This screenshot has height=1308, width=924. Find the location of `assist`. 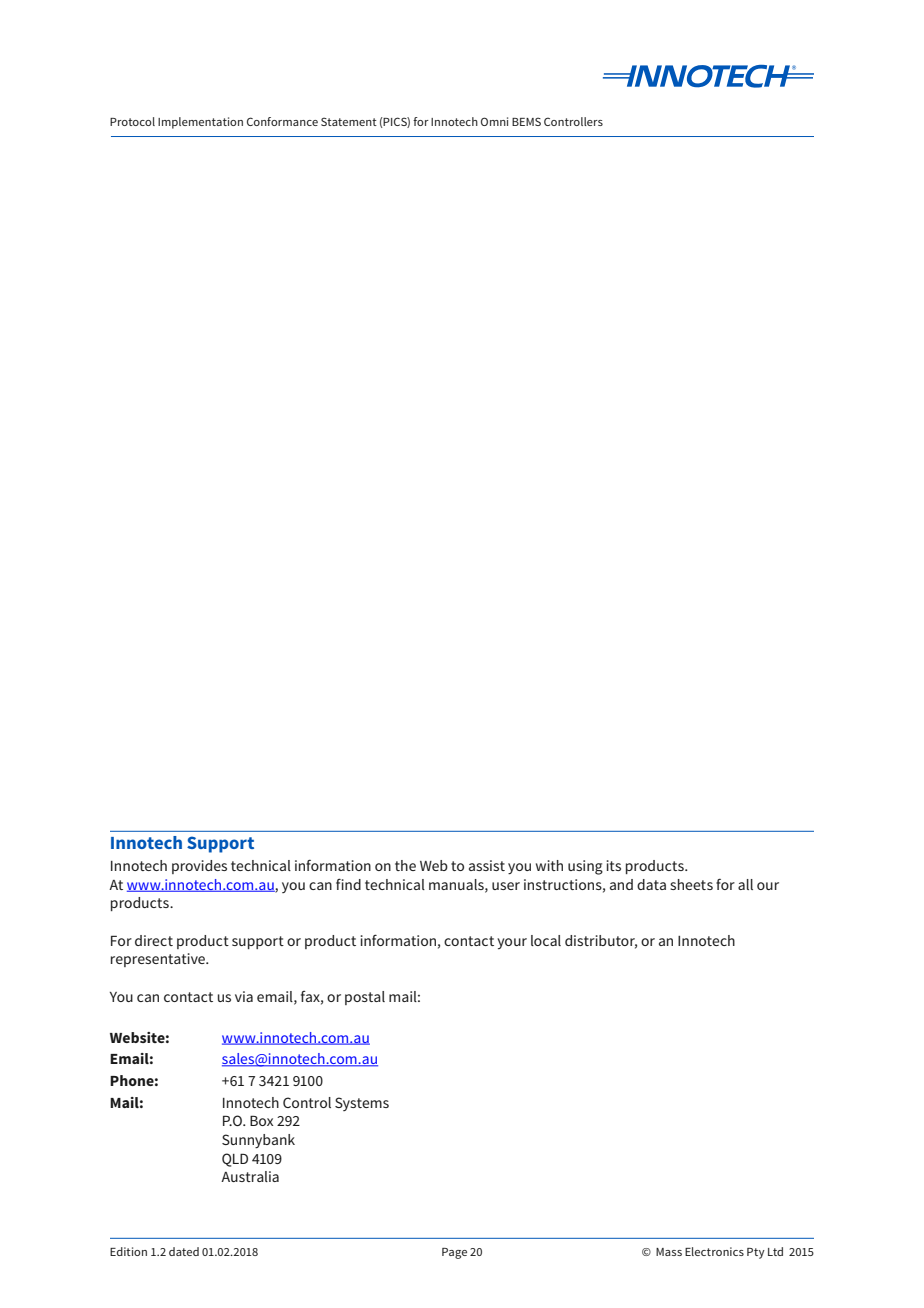

assist is located at coordinates (487, 865).
